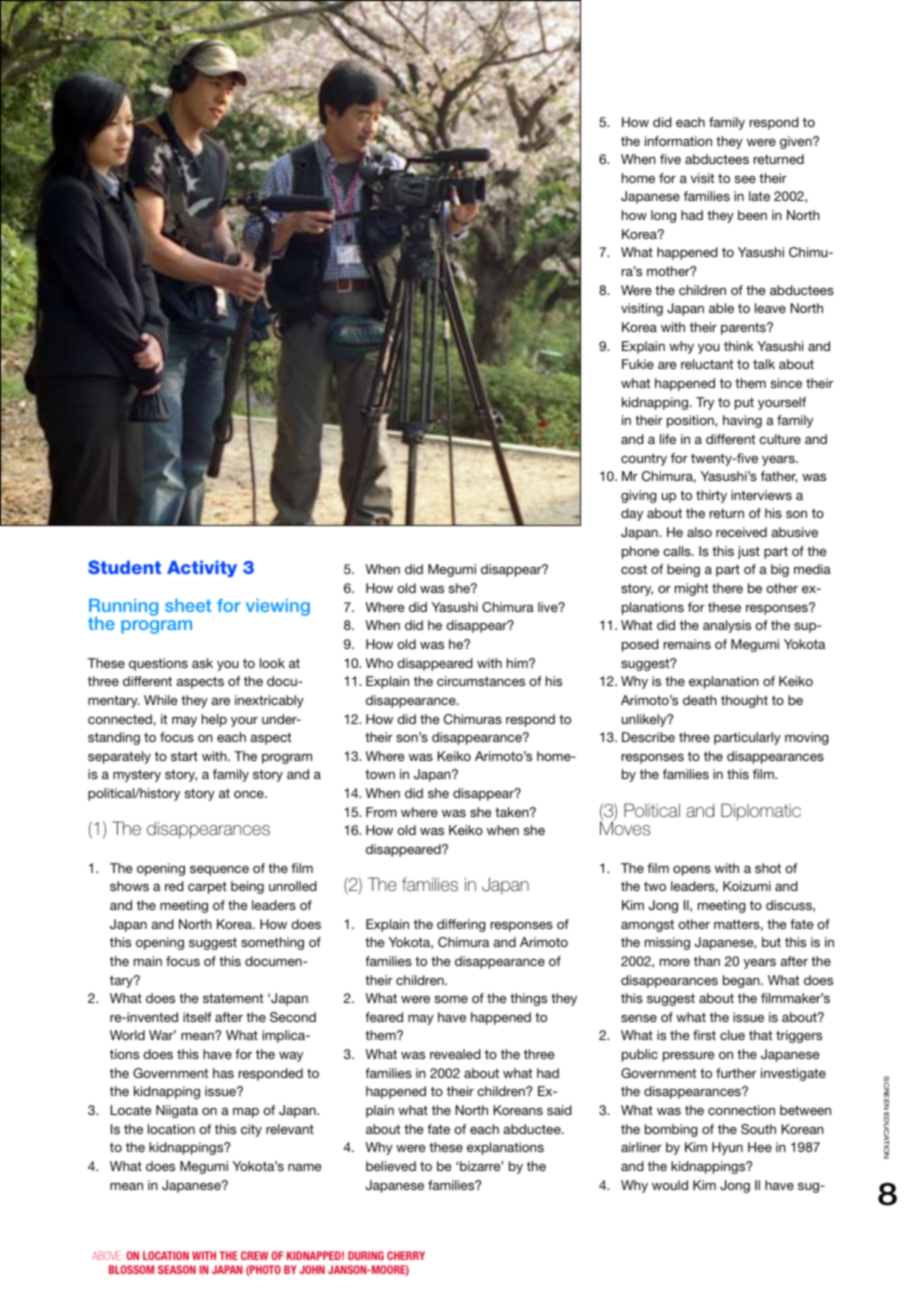 This screenshot has width=924, height=1308. Describe the element at coordinates (745, 179) in the screenshot. I see `see` at that location.
